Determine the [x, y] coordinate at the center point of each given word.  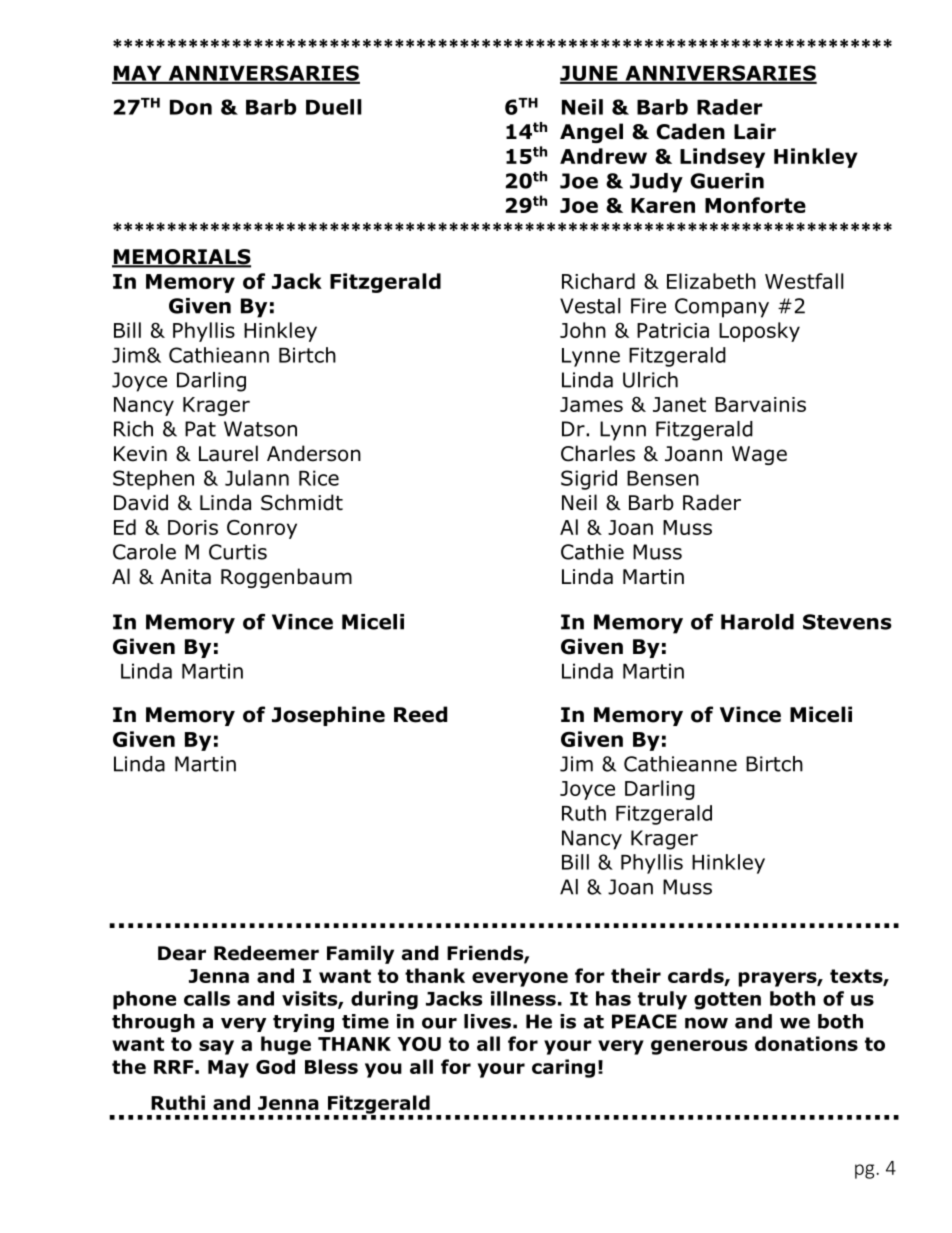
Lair [755, 131]
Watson [260, 429]
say [216, 1047]
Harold [757, 622]
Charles [598, 453]
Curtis [238, 552]
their [636, 975]
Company [722, 308]
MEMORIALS [181, 258]
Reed [420, 714]
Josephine [328, 716]
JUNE [590, 74]
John [583, 330]
